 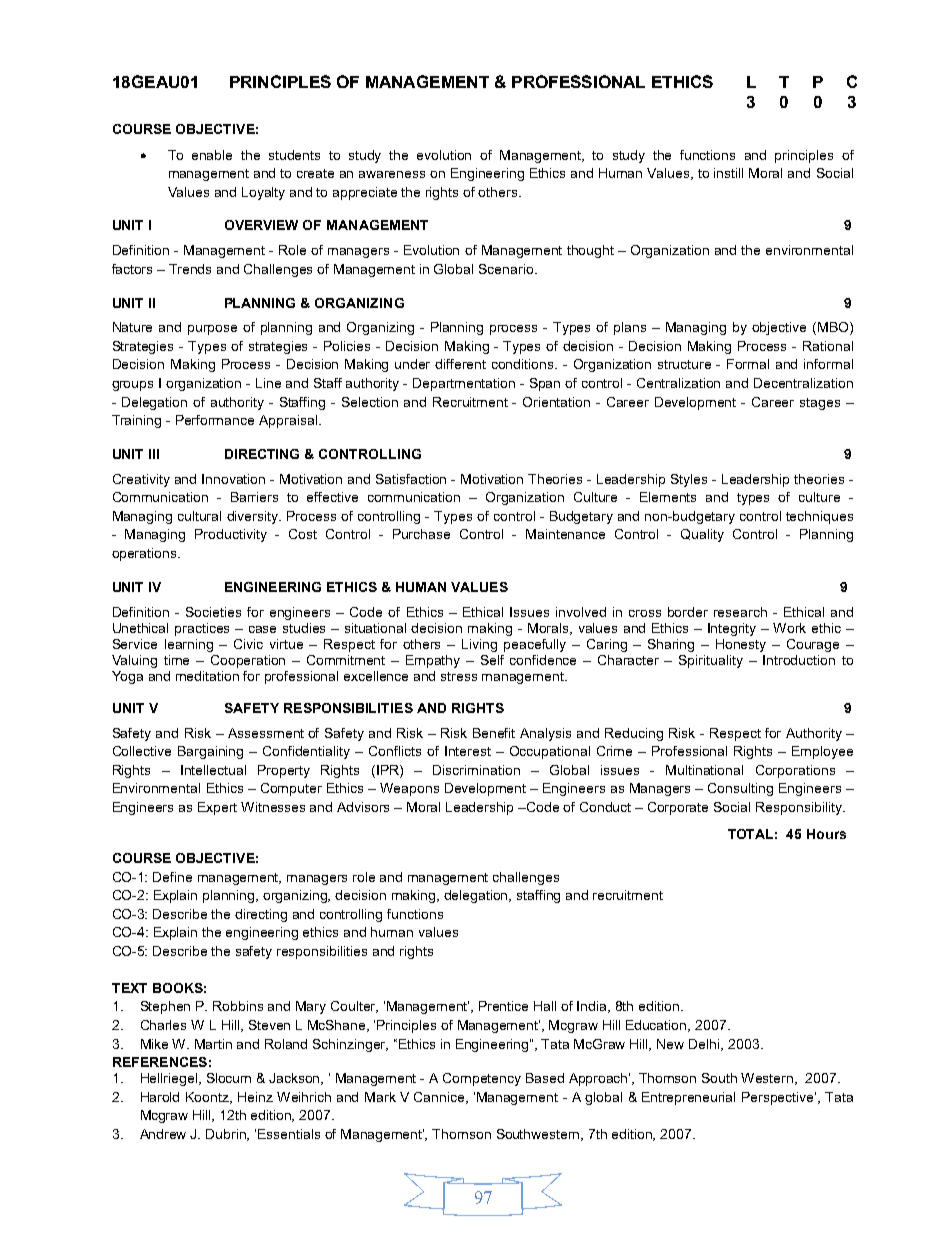 What do you see at coordinates (189, 645) in the screenshot?
I see `learning` at bounding box center [189, 645].
